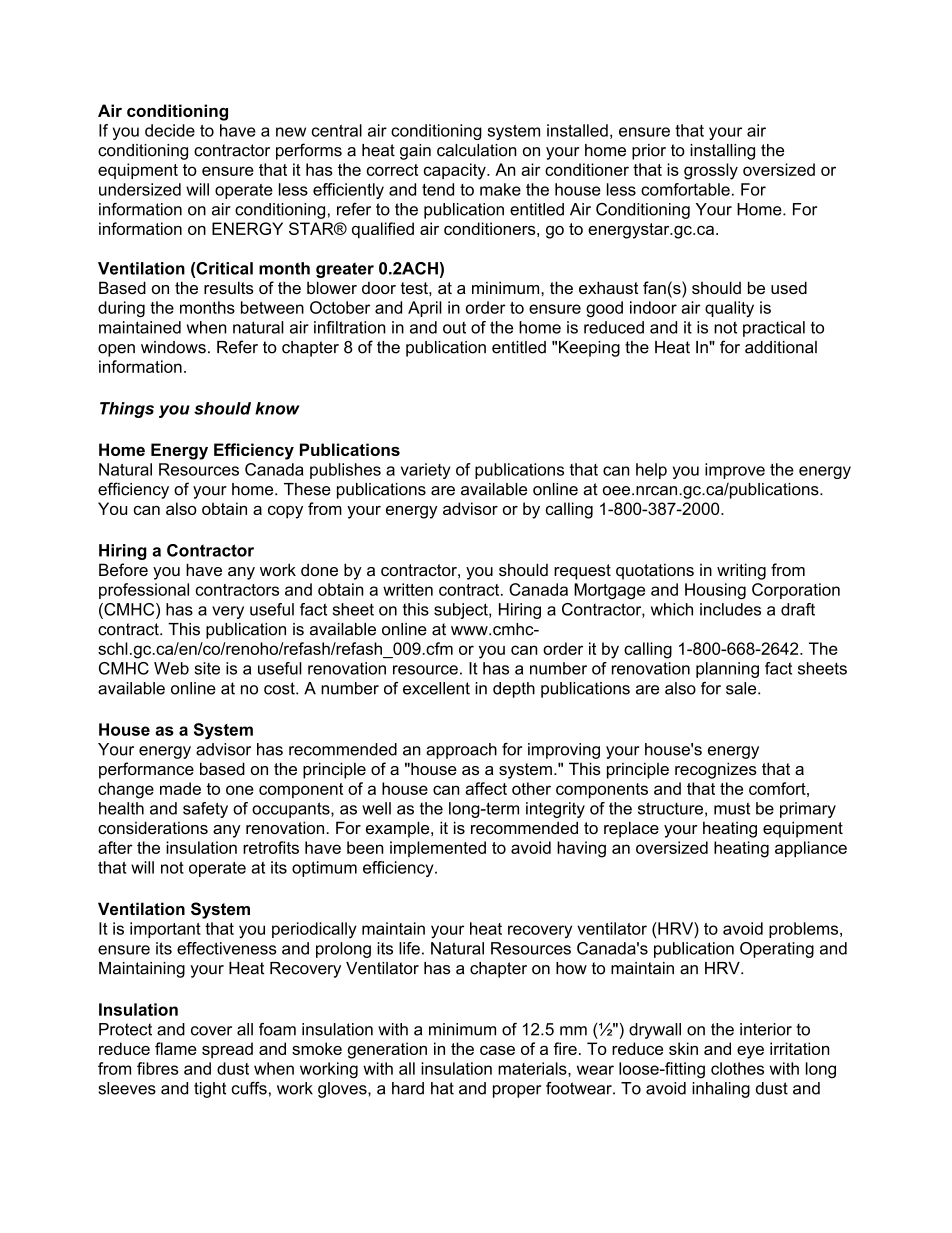 Image resolution: width=952 pixels, height=1233 pixels. I want to click on installing, so click(722, 152).
